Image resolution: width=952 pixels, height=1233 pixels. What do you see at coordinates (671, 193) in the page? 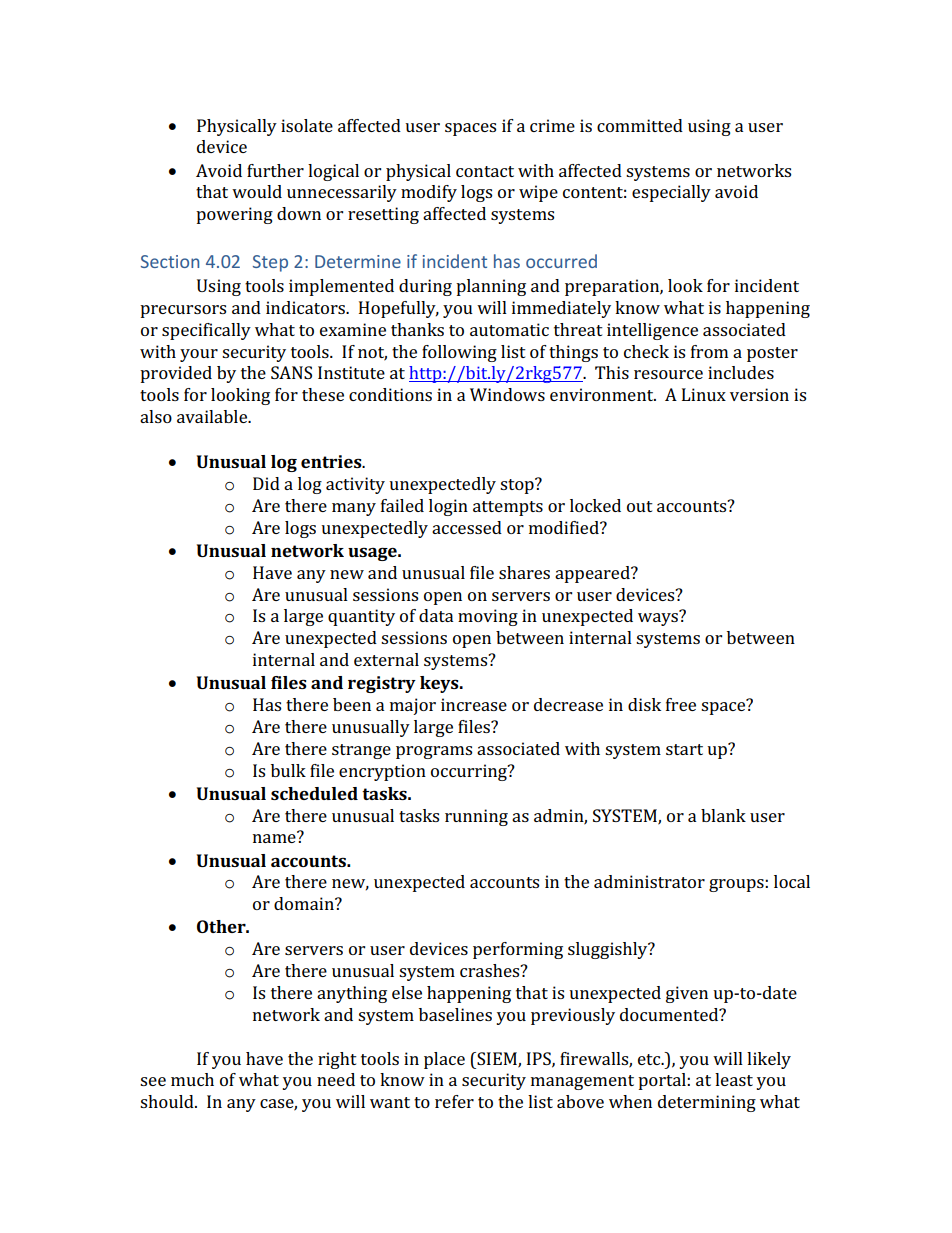
I see `especially` at bounding box center [671, 193].
